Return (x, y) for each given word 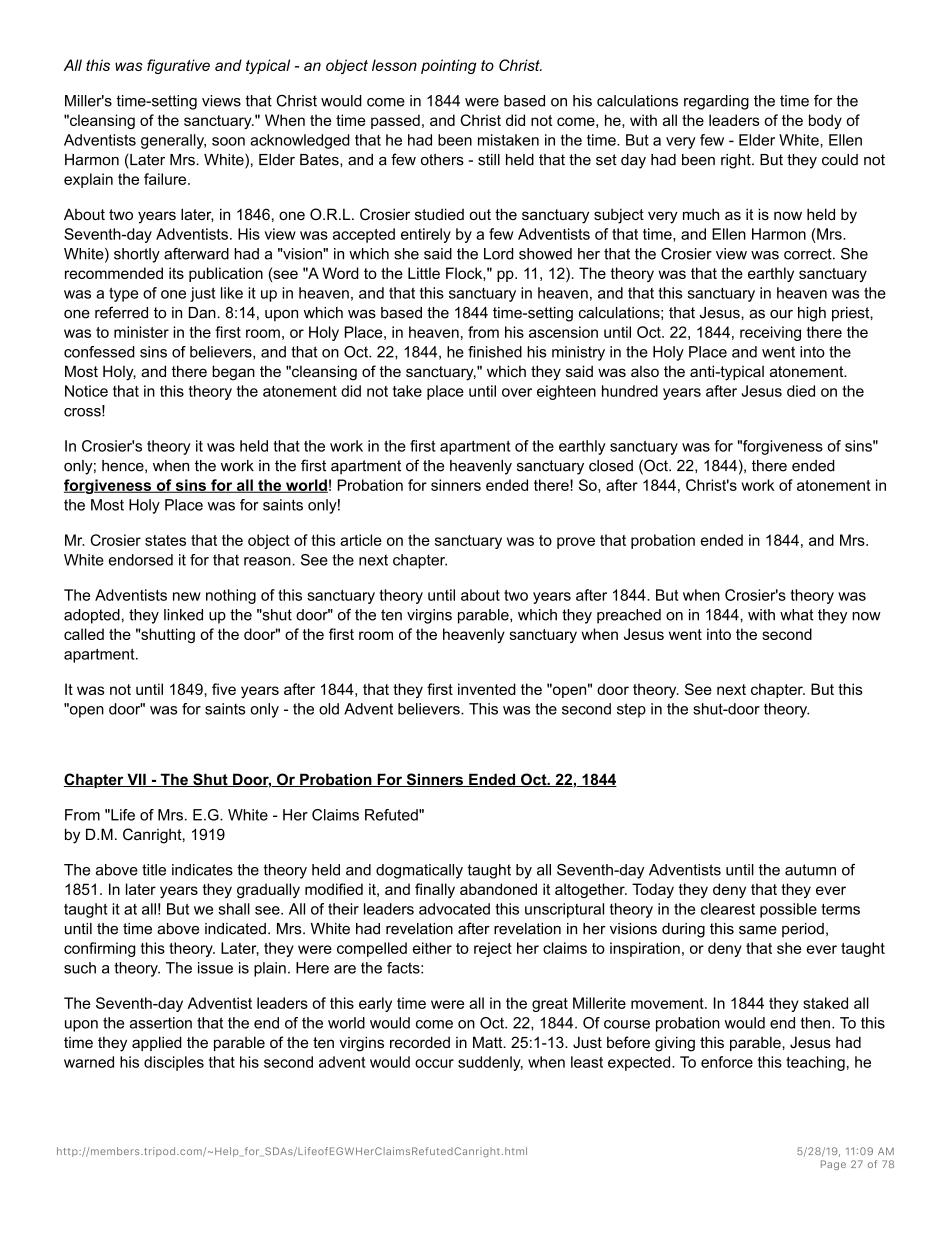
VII (136, 780)
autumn (810, 870)
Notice (86, 391)
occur (434, 1063)
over (517, 392)
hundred (630, 391)
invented (487, 689)
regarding (716, 102)
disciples (174, 1063)
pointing (449, 66)
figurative (178, 66)
